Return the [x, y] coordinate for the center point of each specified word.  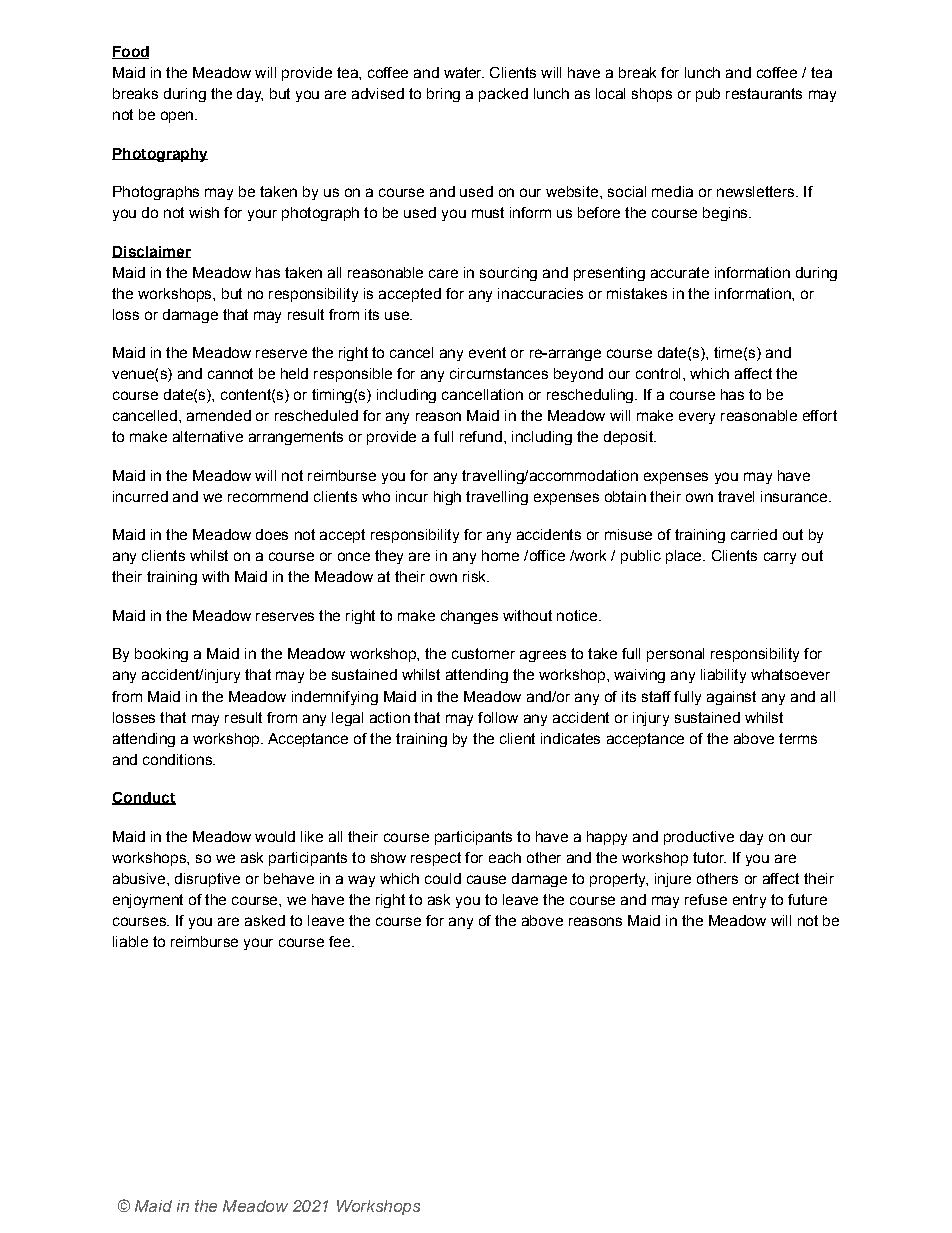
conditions [178, 759]
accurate [680, 272]
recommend [268, 496]
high [447, 498]
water [464, 72]
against [731, 698]
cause [486, 879]
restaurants [764, 93]
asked [265, 920]
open [178, 117]
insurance [794, 496]
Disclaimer [151, 252]
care [443, 273]
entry [749, 901]
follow [498, 717]
